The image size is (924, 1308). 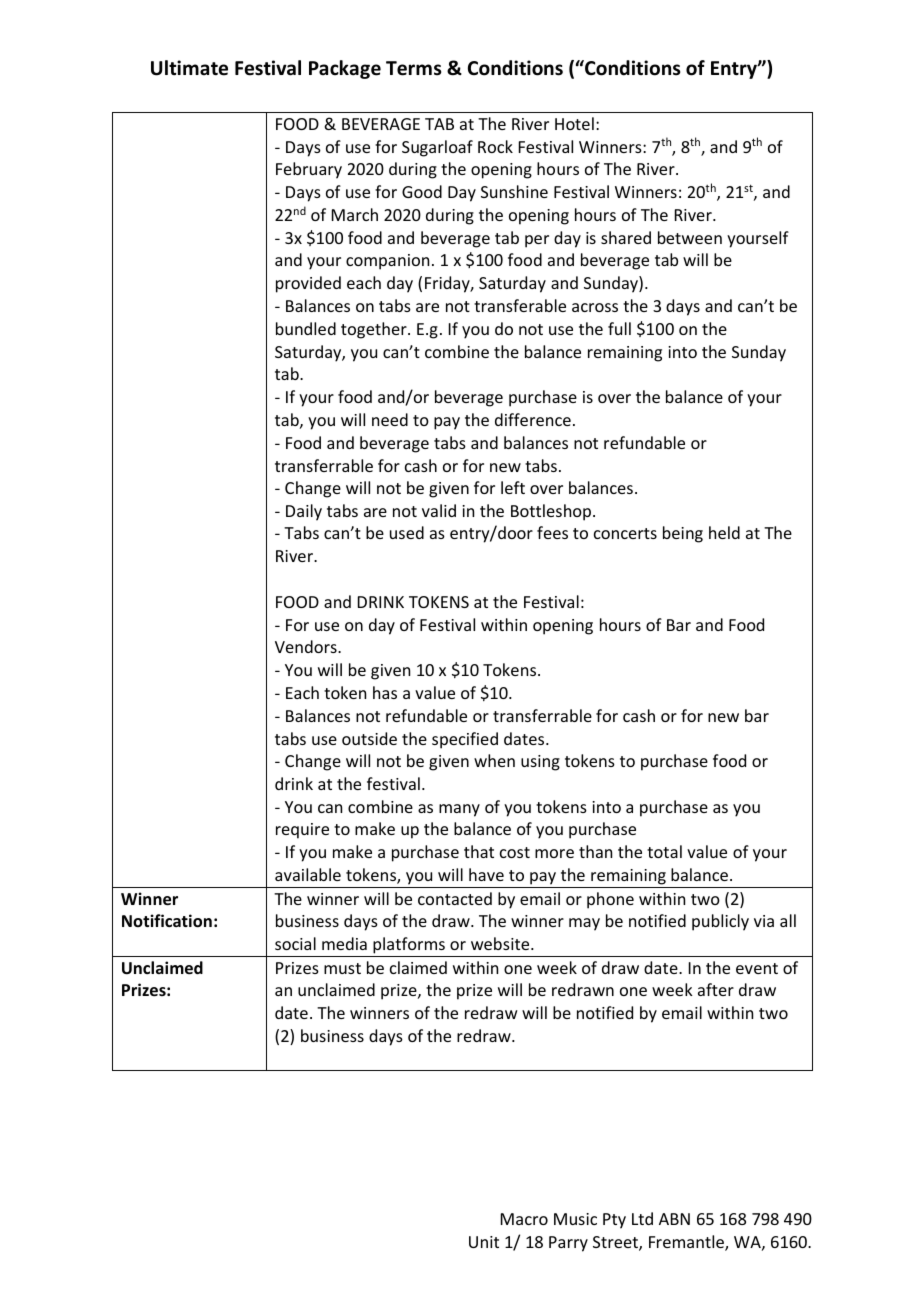 I want to click on Rock, so click(x=495, y=146).
